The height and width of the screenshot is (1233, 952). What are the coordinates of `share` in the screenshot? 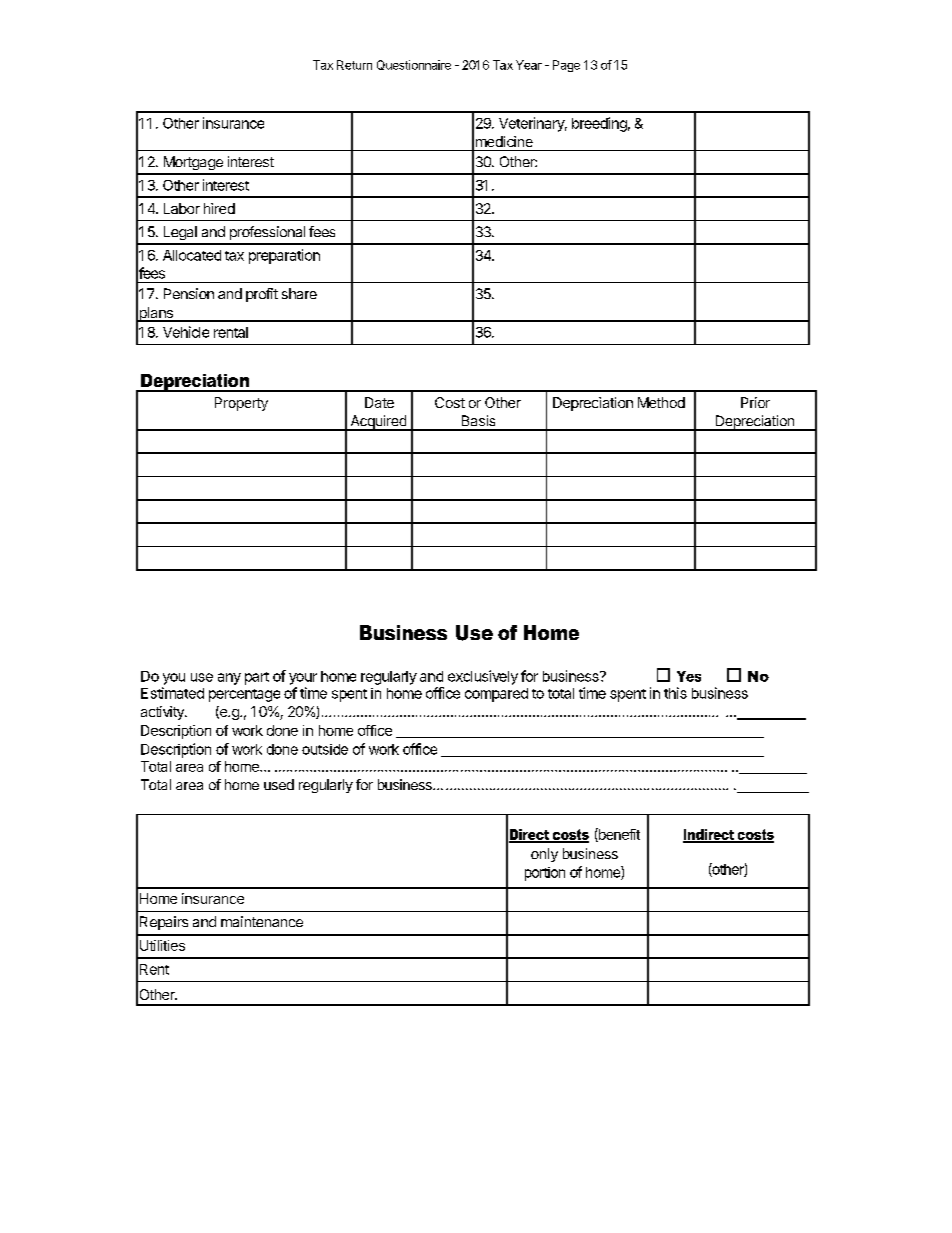 It's located at (299, 293).
